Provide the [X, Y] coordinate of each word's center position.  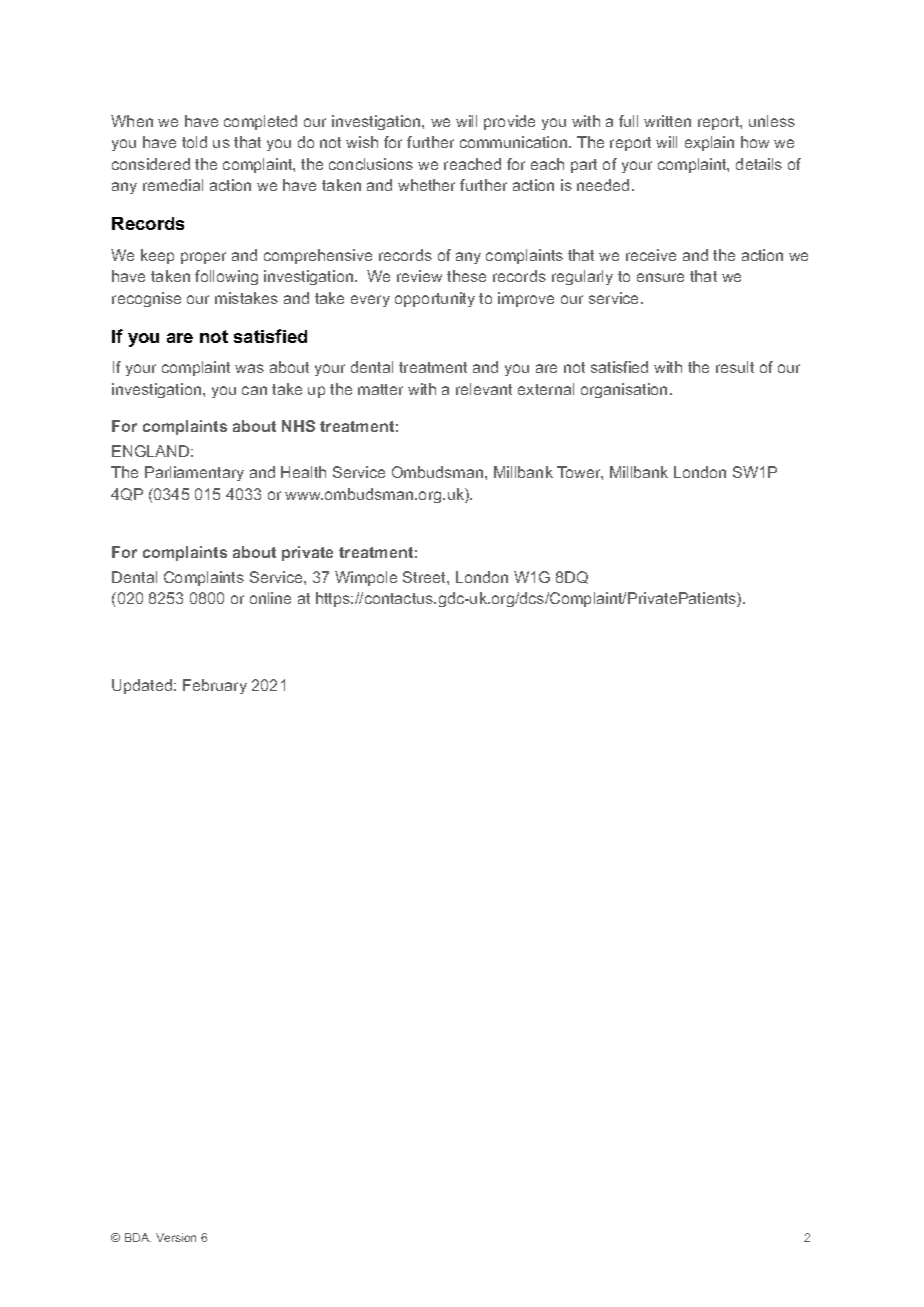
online [270, 598]
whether [426, 185]
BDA [138, 1237]
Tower [580, 473]
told [194, 142]
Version [176, 1237]
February [215, 686]
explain [709, 143]
